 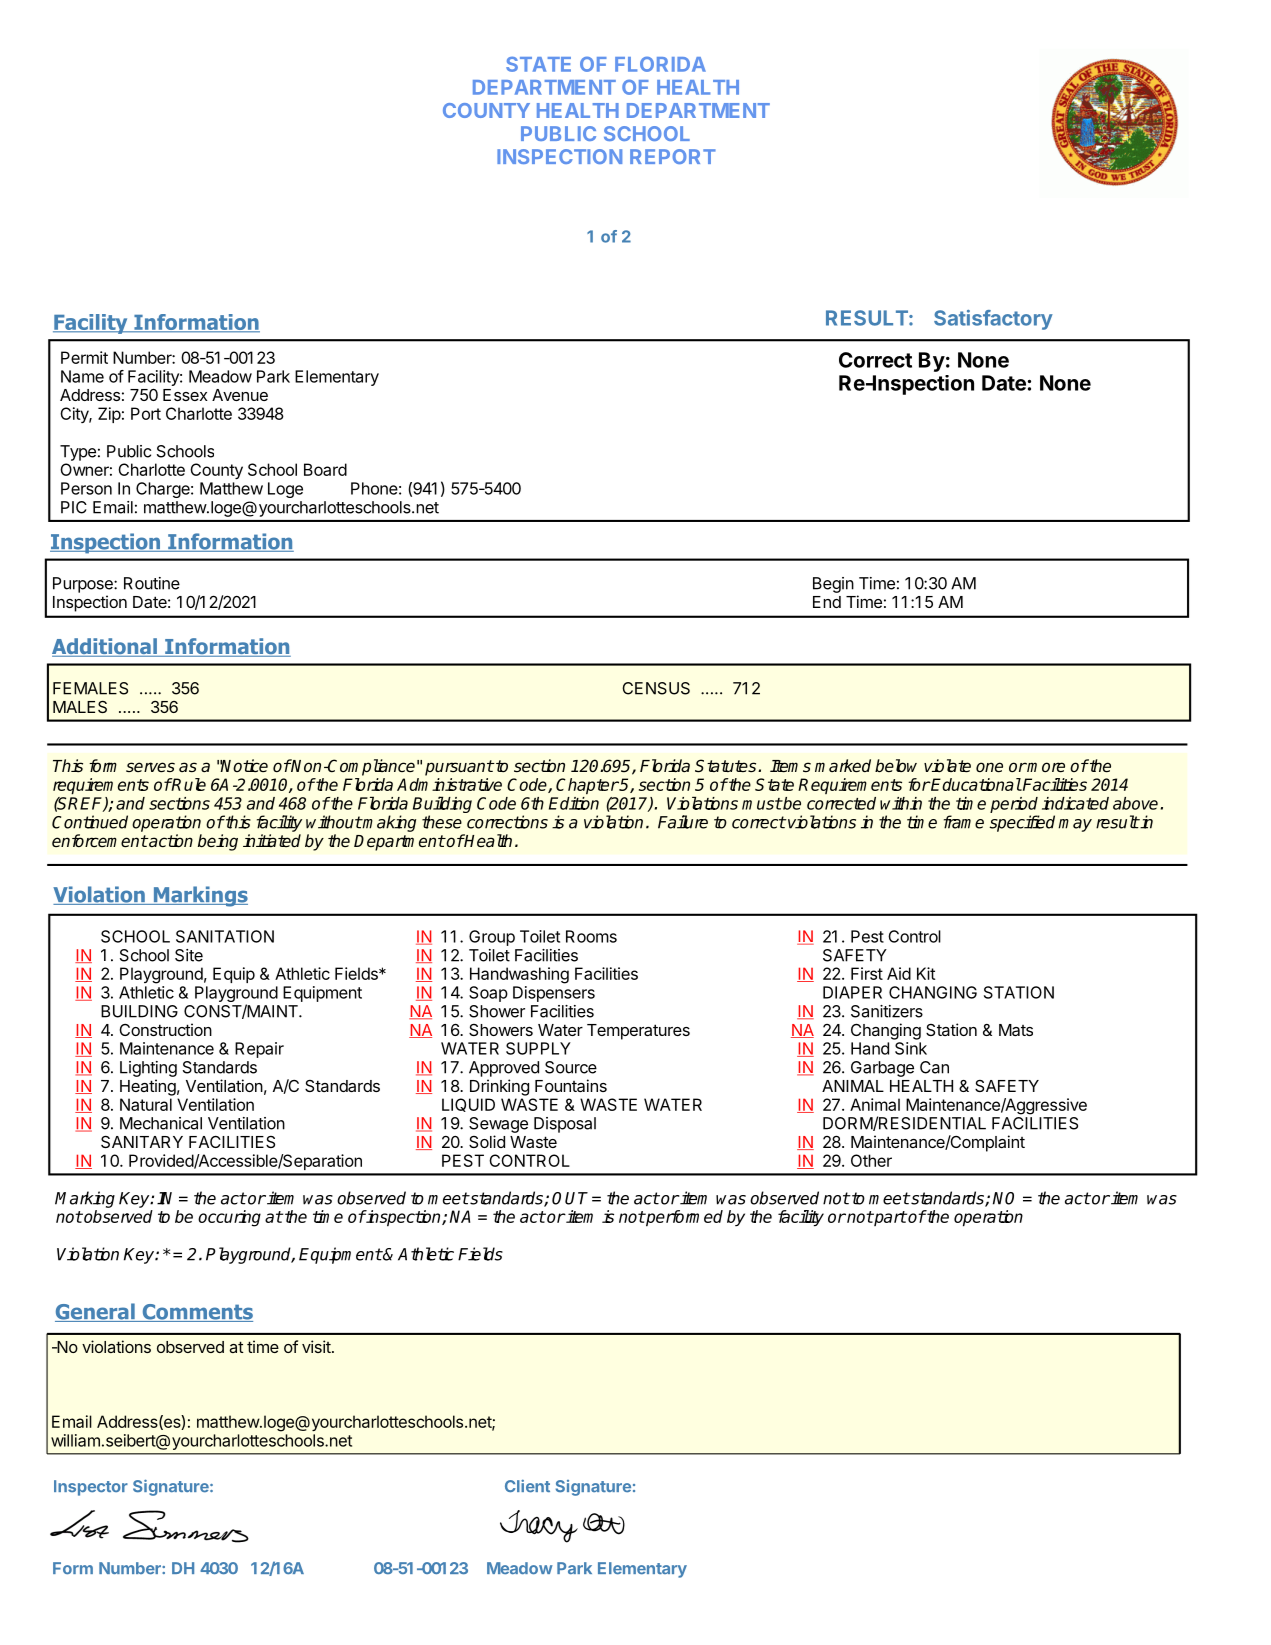 I want to click on Routine, so click(x=152, y=583).
